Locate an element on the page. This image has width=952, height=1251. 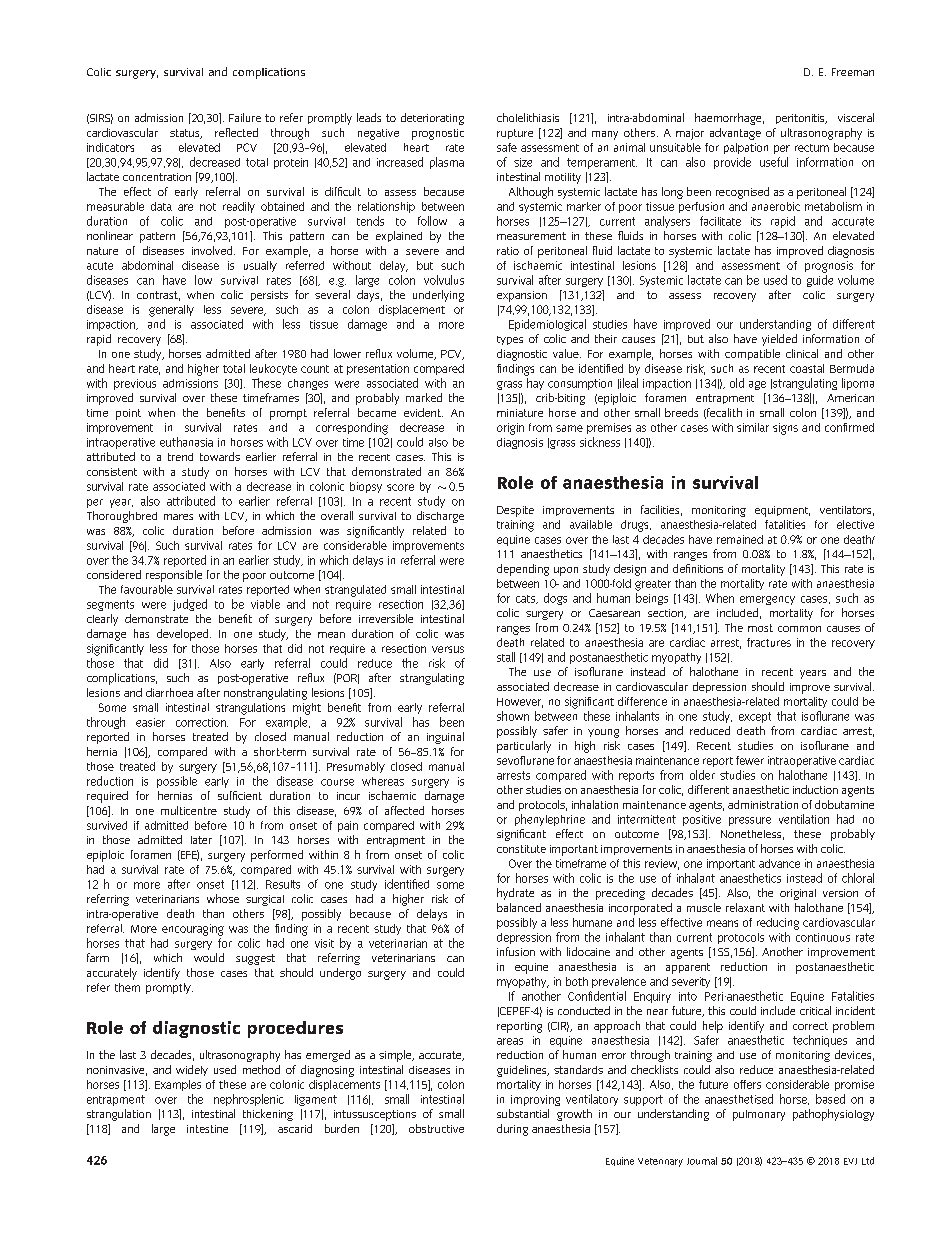
types is located at coordinates (510, 340).
